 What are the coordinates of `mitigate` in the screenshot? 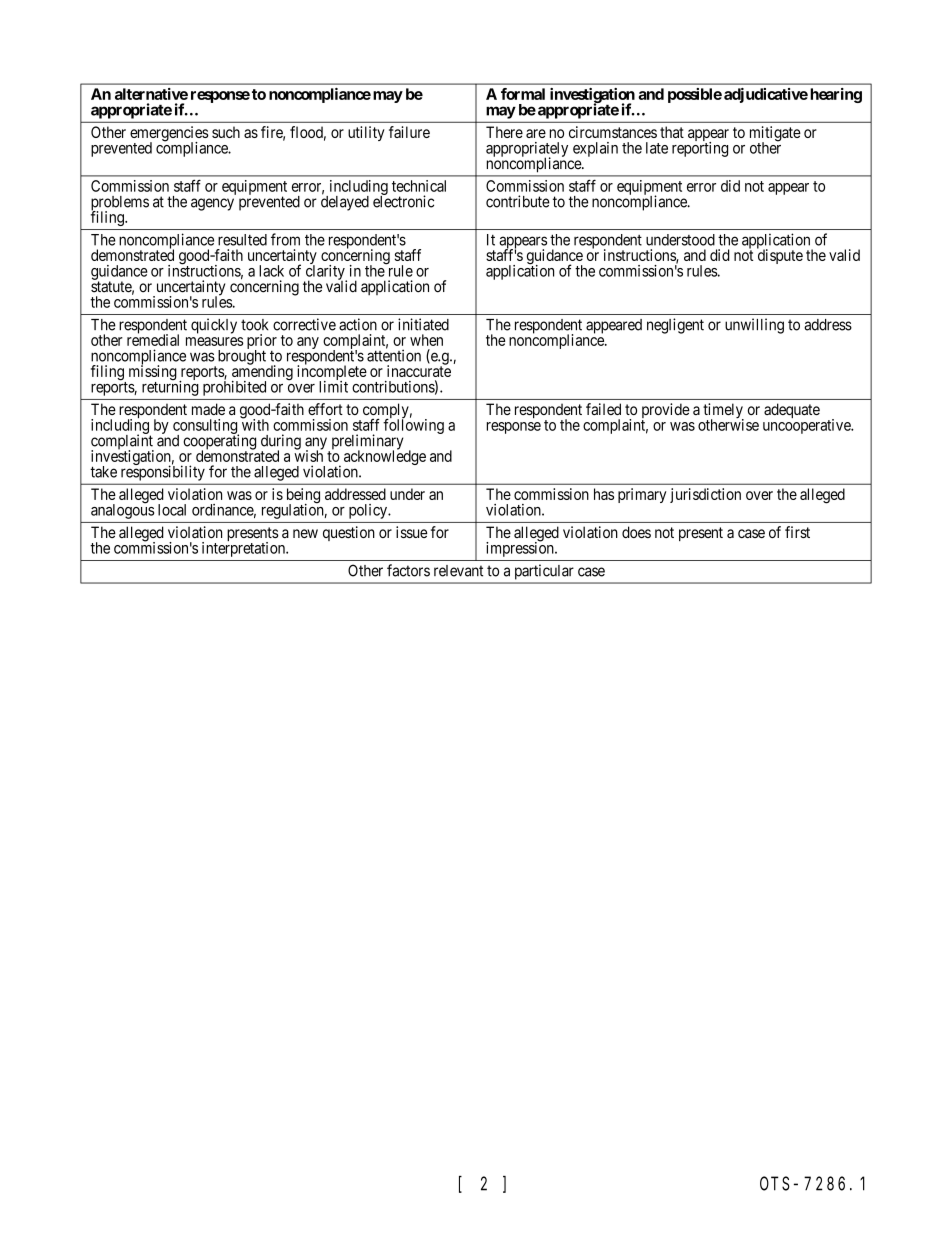 It's located at (775, 135).
